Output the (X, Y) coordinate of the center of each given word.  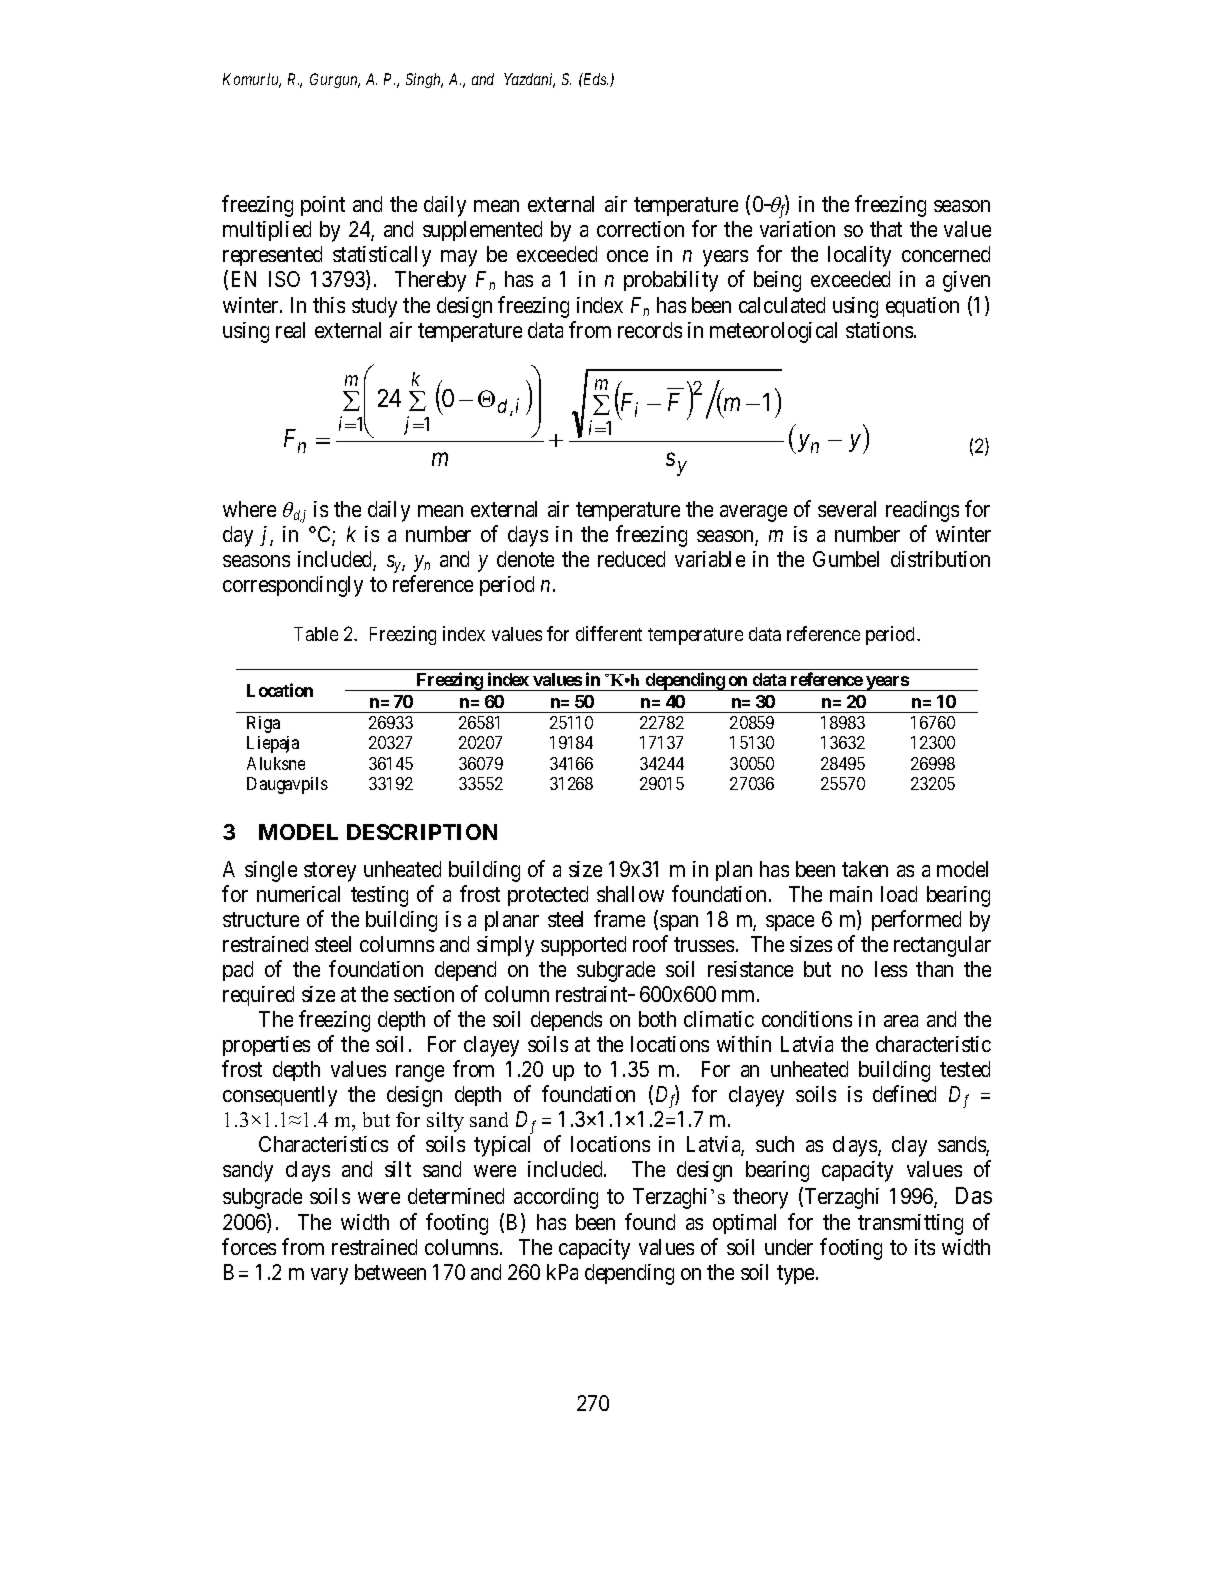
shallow (630, 894)
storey (330, 872)
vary (329, 1276)
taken (865, 869)
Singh (424, 80)
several (847, 509)
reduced (631, 559)
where (249, 509)
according (556, 1198)
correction (640, 229)
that (886, 229)
